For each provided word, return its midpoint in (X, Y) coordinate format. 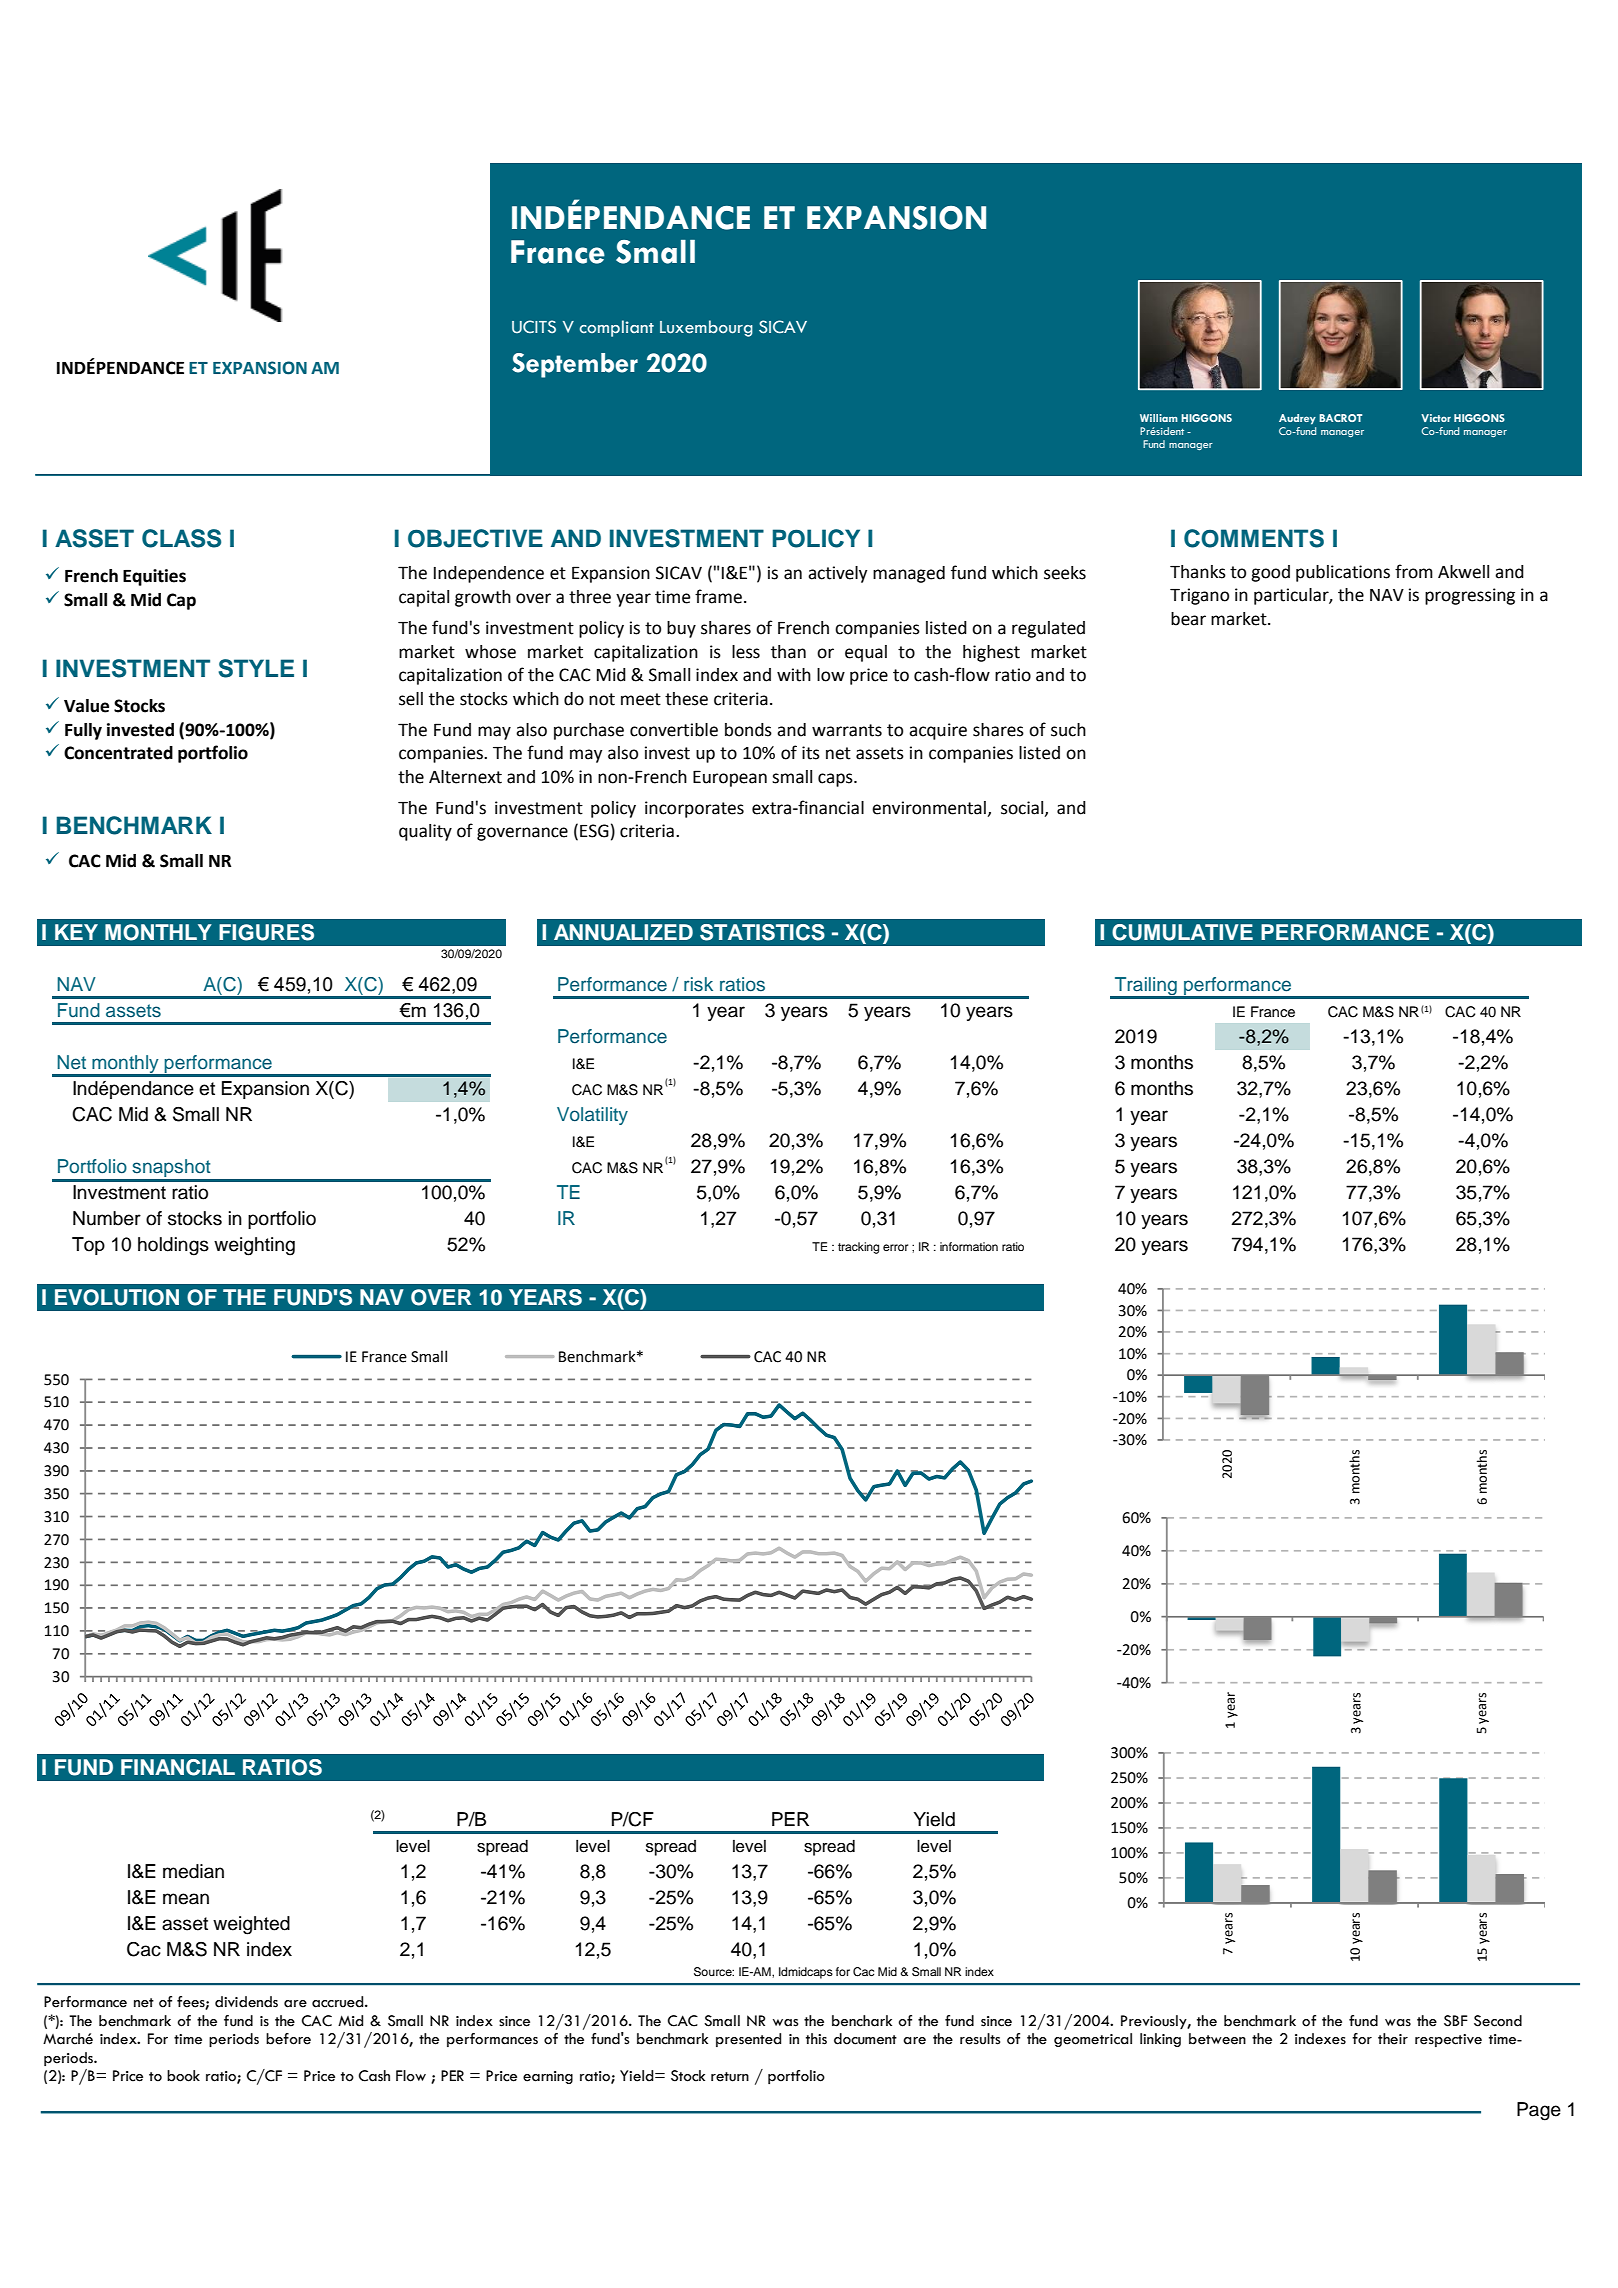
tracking (858, 1248)
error (895, 1247)
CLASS (181, 538)
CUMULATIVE (1182, 932)
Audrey (1297, 419)
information (969, 1246)
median (193, 1871)
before (288, 2039)
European (730, 778)
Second (1498, 2021)
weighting (254, 1246)
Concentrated (118, 753)
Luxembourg (706, 328)
